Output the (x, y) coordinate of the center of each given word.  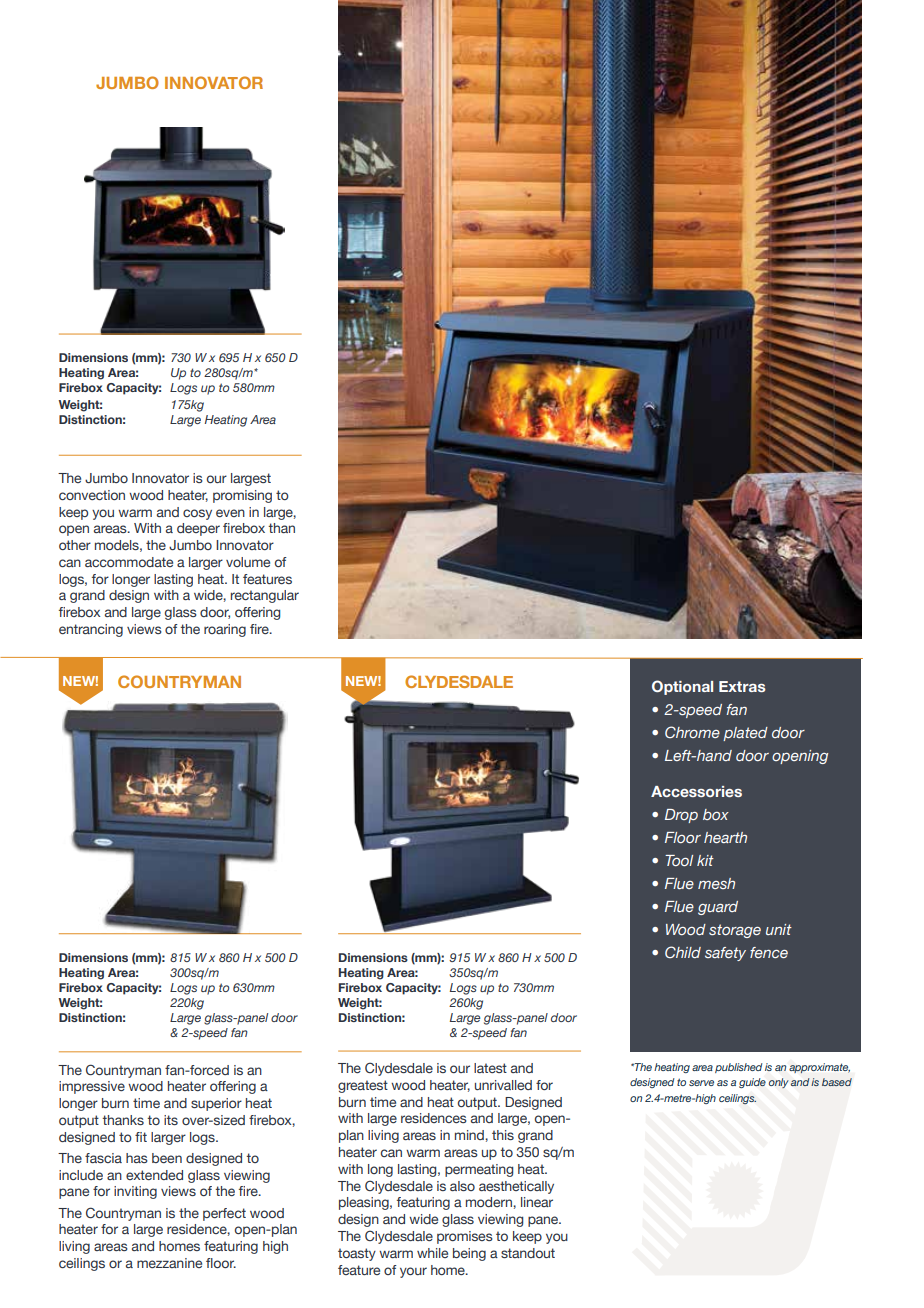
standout (528, 1253)
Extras (742, 686)
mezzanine (169, 1263)
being (469, 1254)
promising (242, 496)
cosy (197, 514)
